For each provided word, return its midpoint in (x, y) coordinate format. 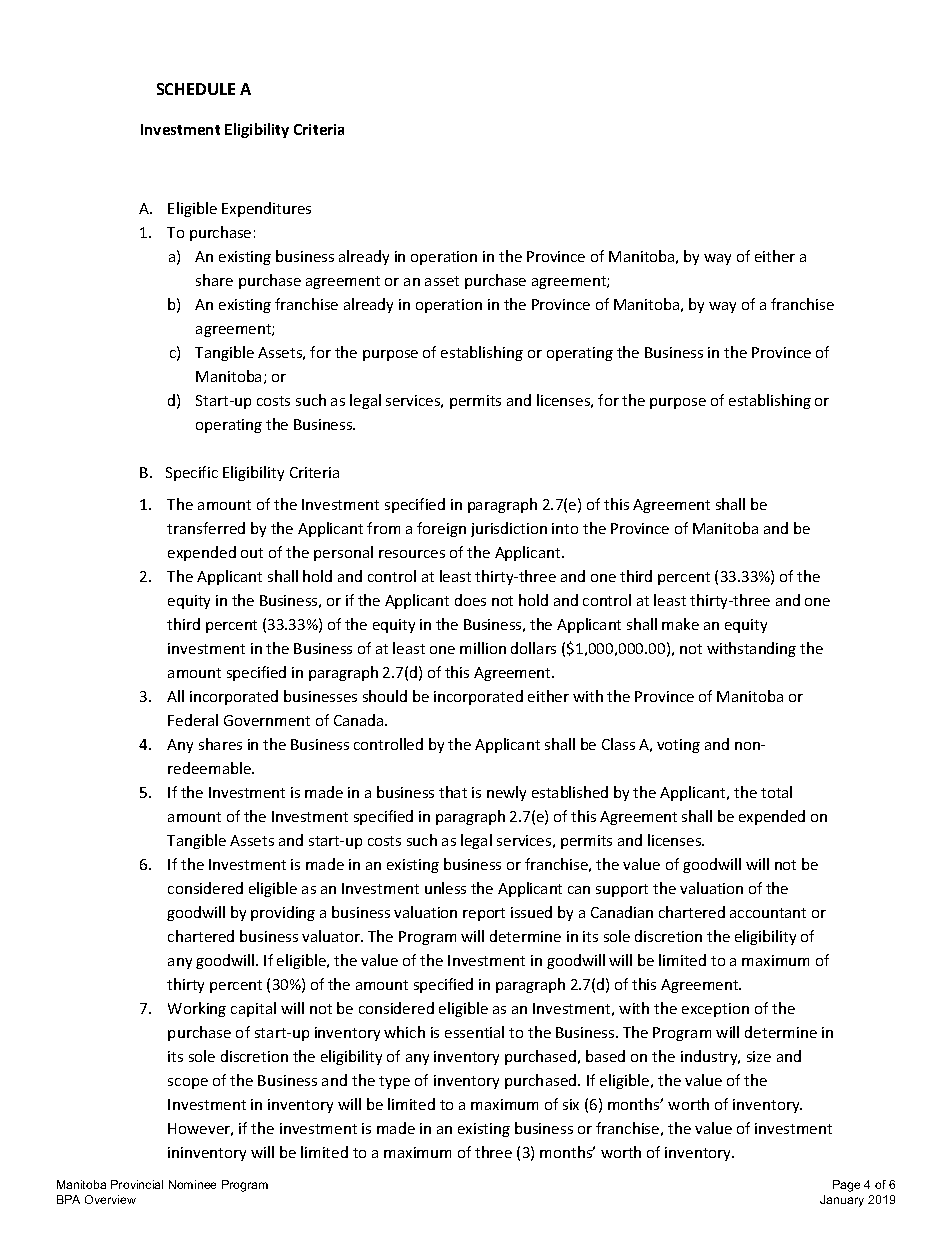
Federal (193, 720)
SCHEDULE (196, 89)
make (680, 624)
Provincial (137, 1184)
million (483, 648)
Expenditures (266, 209)
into (565, 528)
